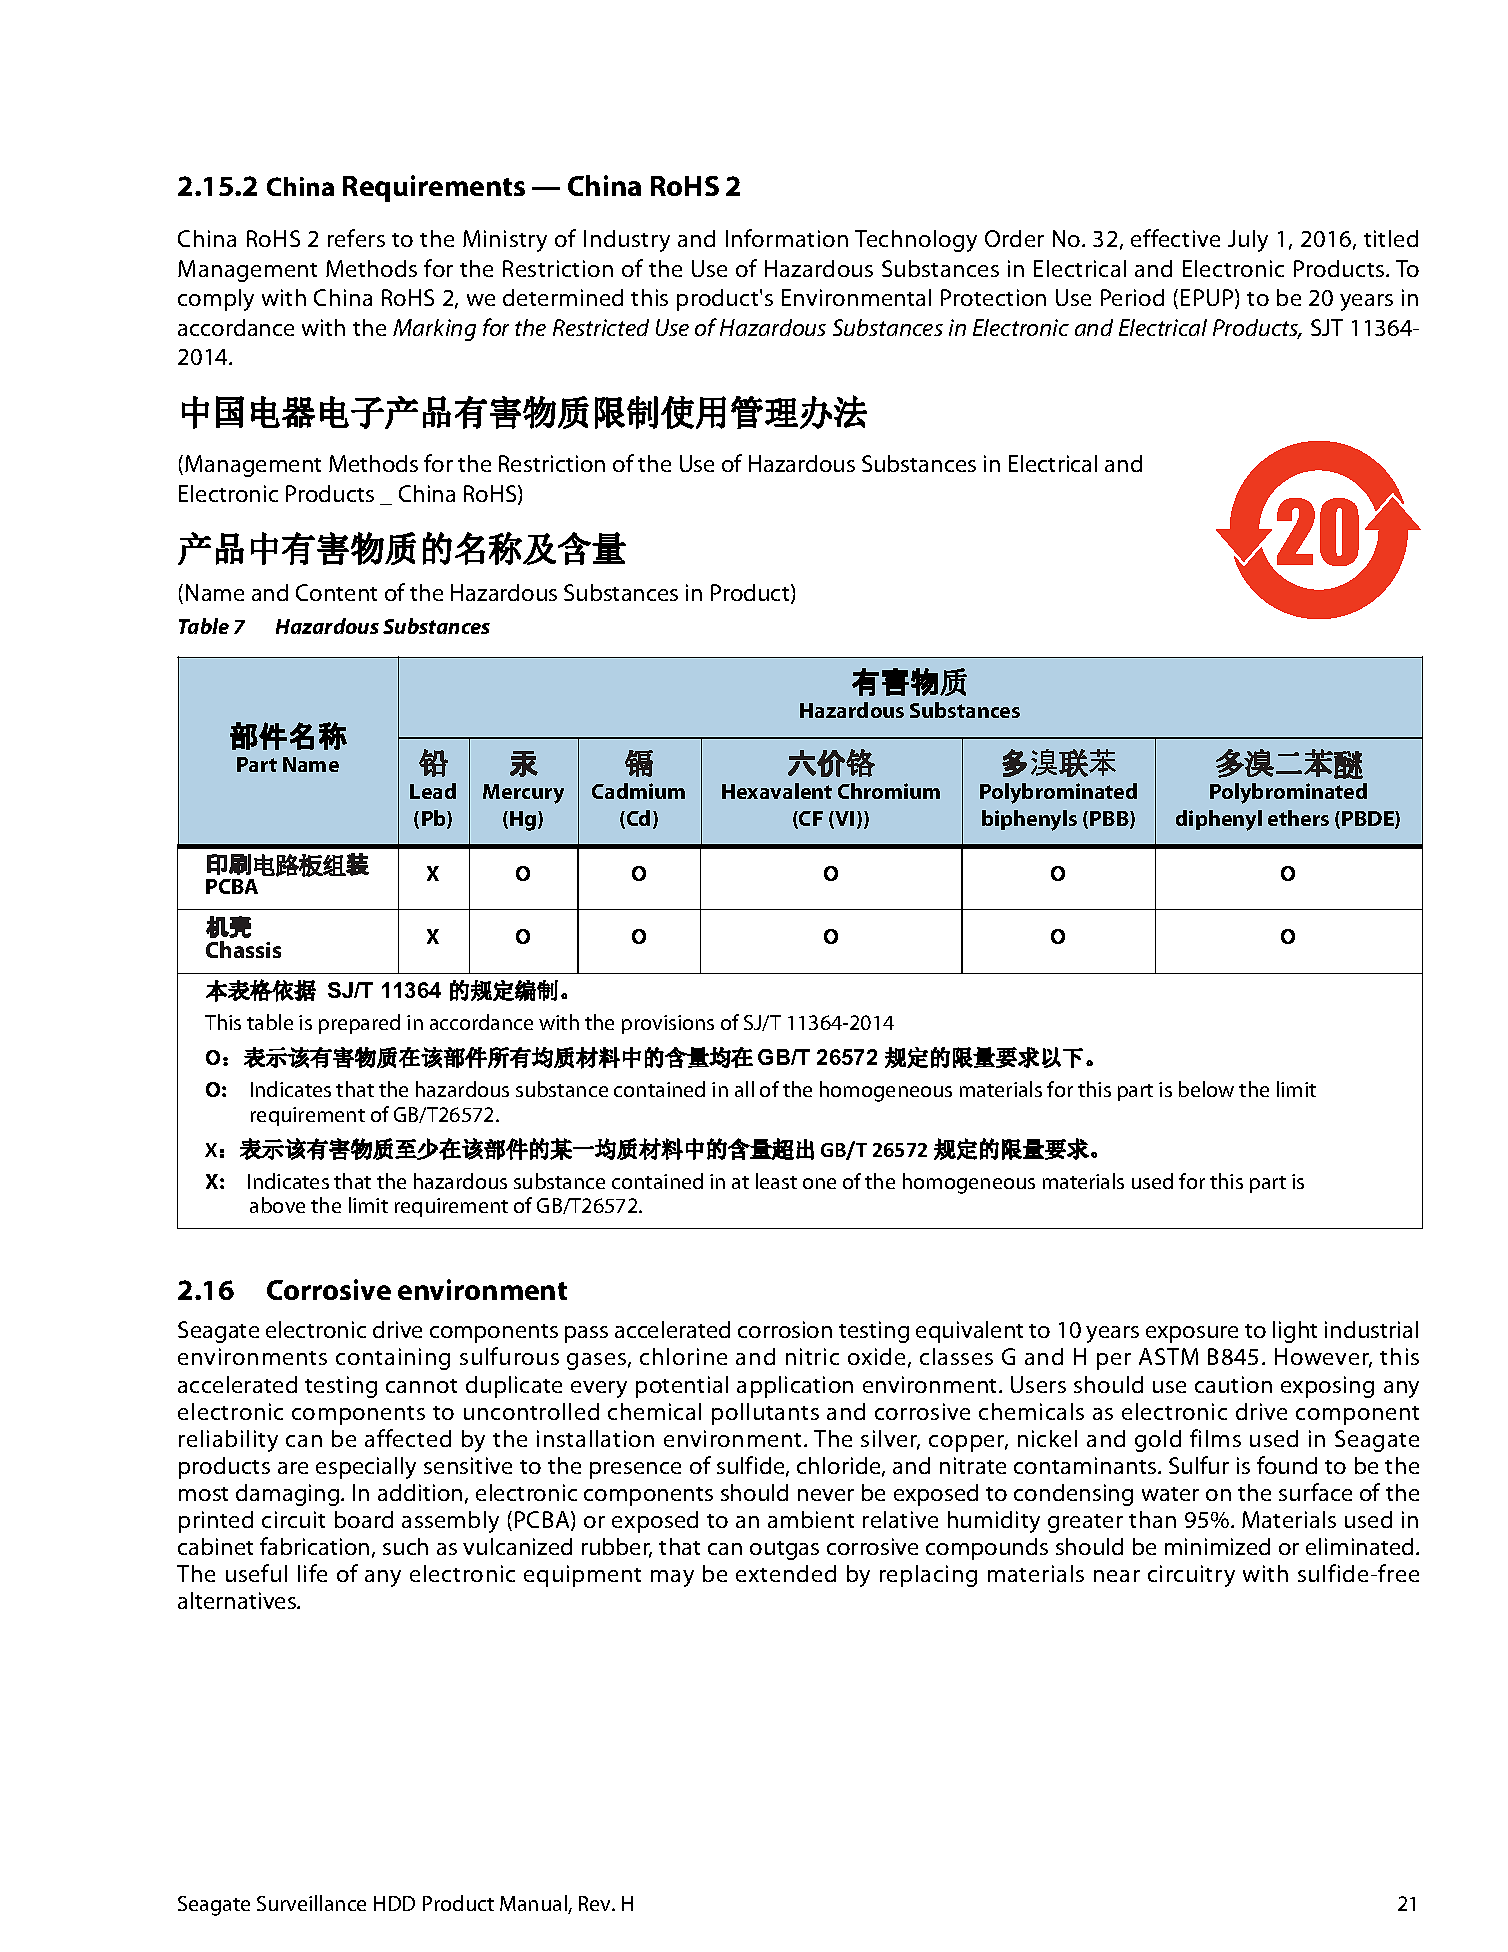  Describe the element at coordinates (785, 1329) in the screenshot. I see `corrosion` at that location.
